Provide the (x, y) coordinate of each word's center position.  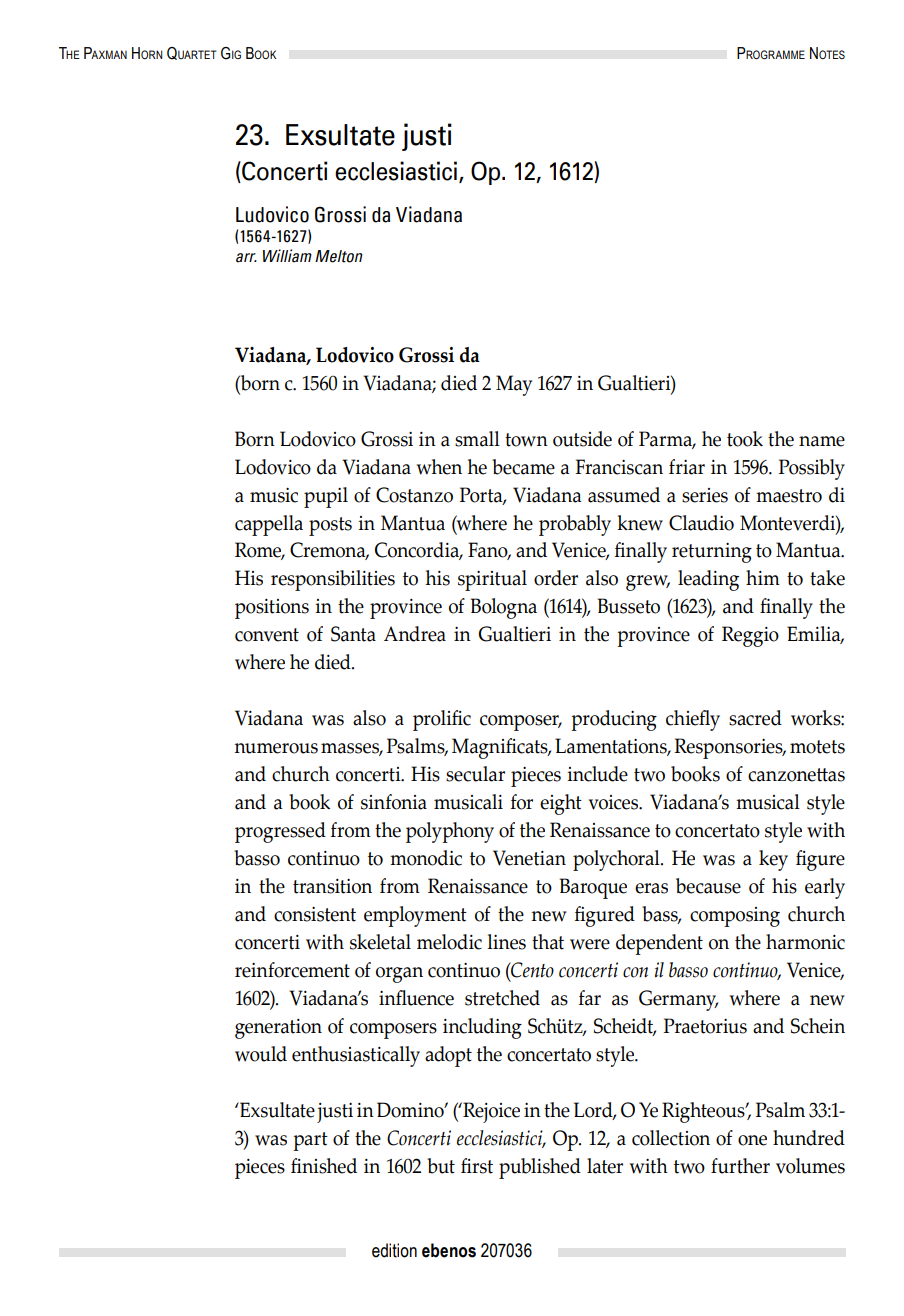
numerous (276, 748)
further (740, 1166)
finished (324, 1166)
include (597, 774)
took (745, 439)
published (540, 1168)
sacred (755, 718)
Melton (339, 256)
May (514, 385)
